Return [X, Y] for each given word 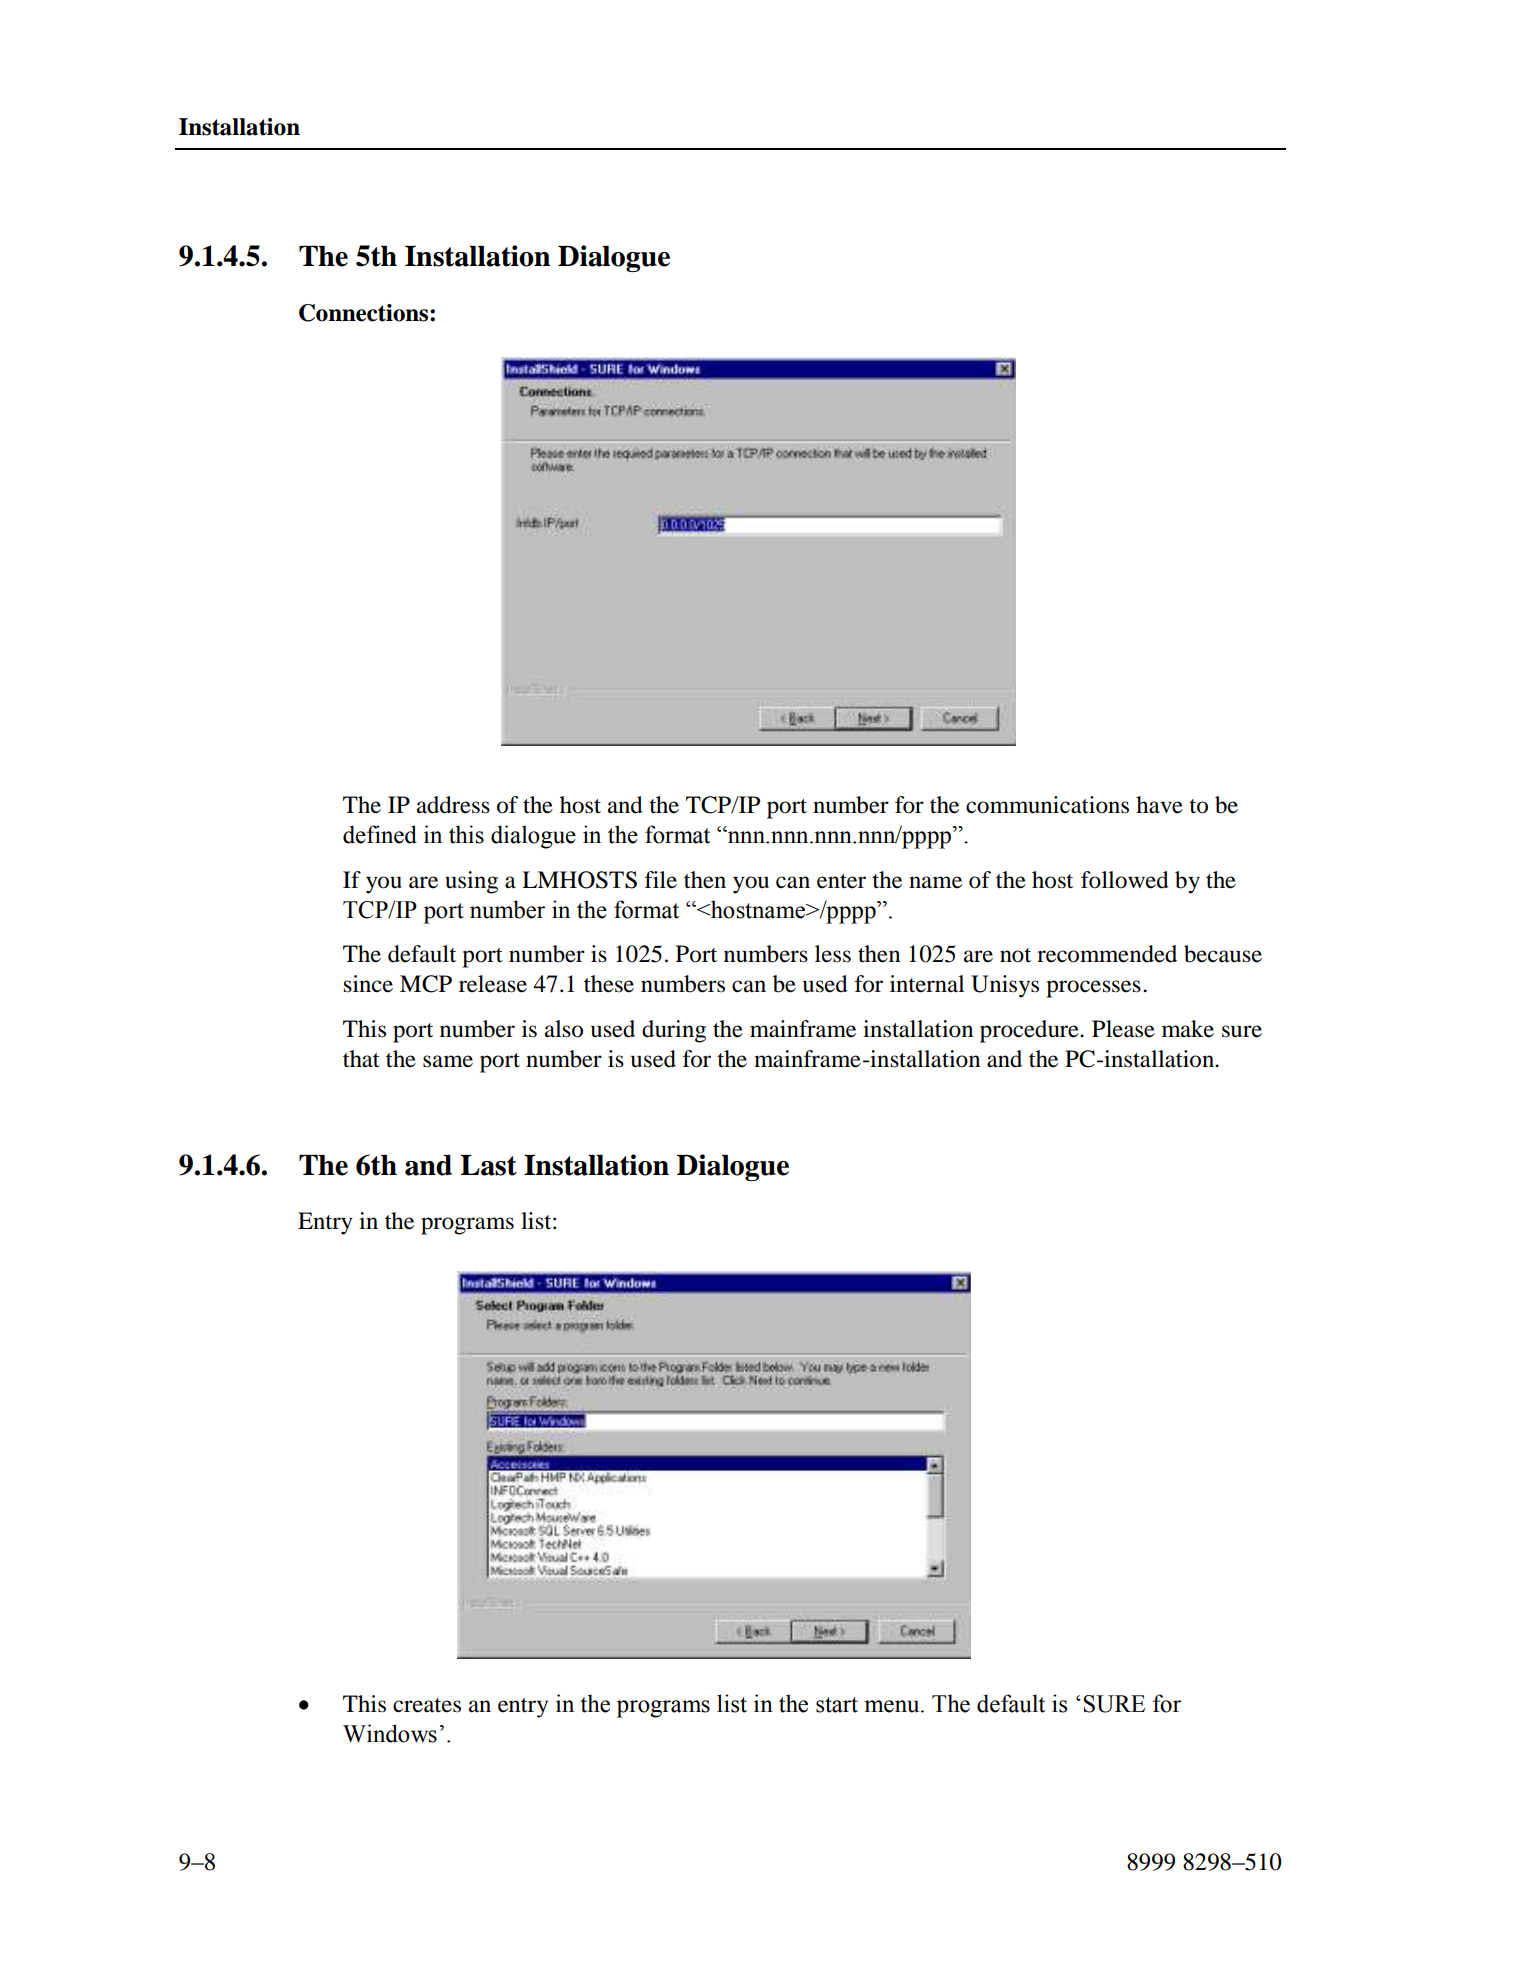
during [674, 1031]
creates [427, 1705]
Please [1123, 1029]
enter [841, 881]
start [837, 1705]
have [1159, 805]
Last [488, 1165]
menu [893, 1706]
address [453, 805]
